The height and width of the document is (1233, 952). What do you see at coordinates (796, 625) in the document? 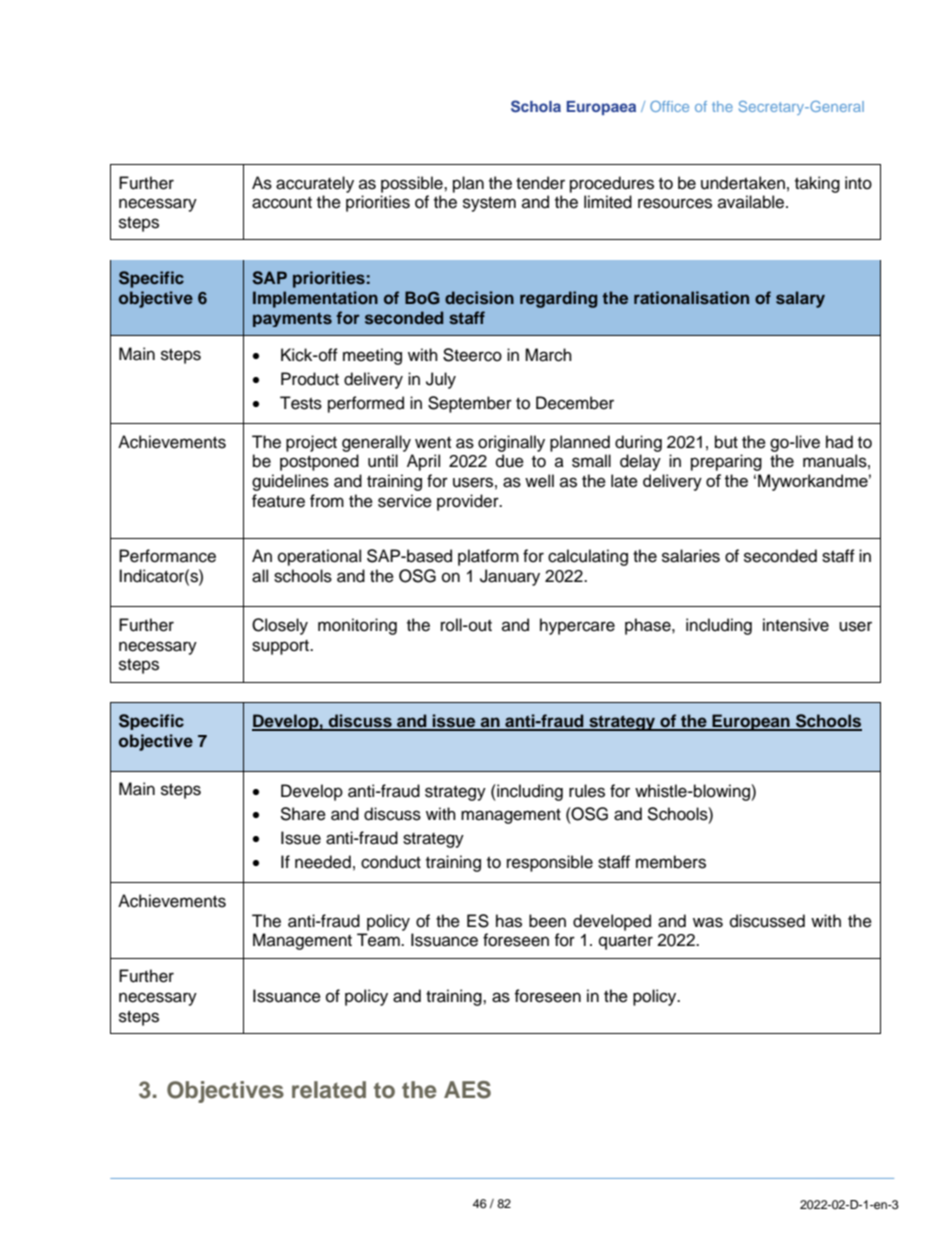
I see `intensive` at bounding box center [796, 625].
